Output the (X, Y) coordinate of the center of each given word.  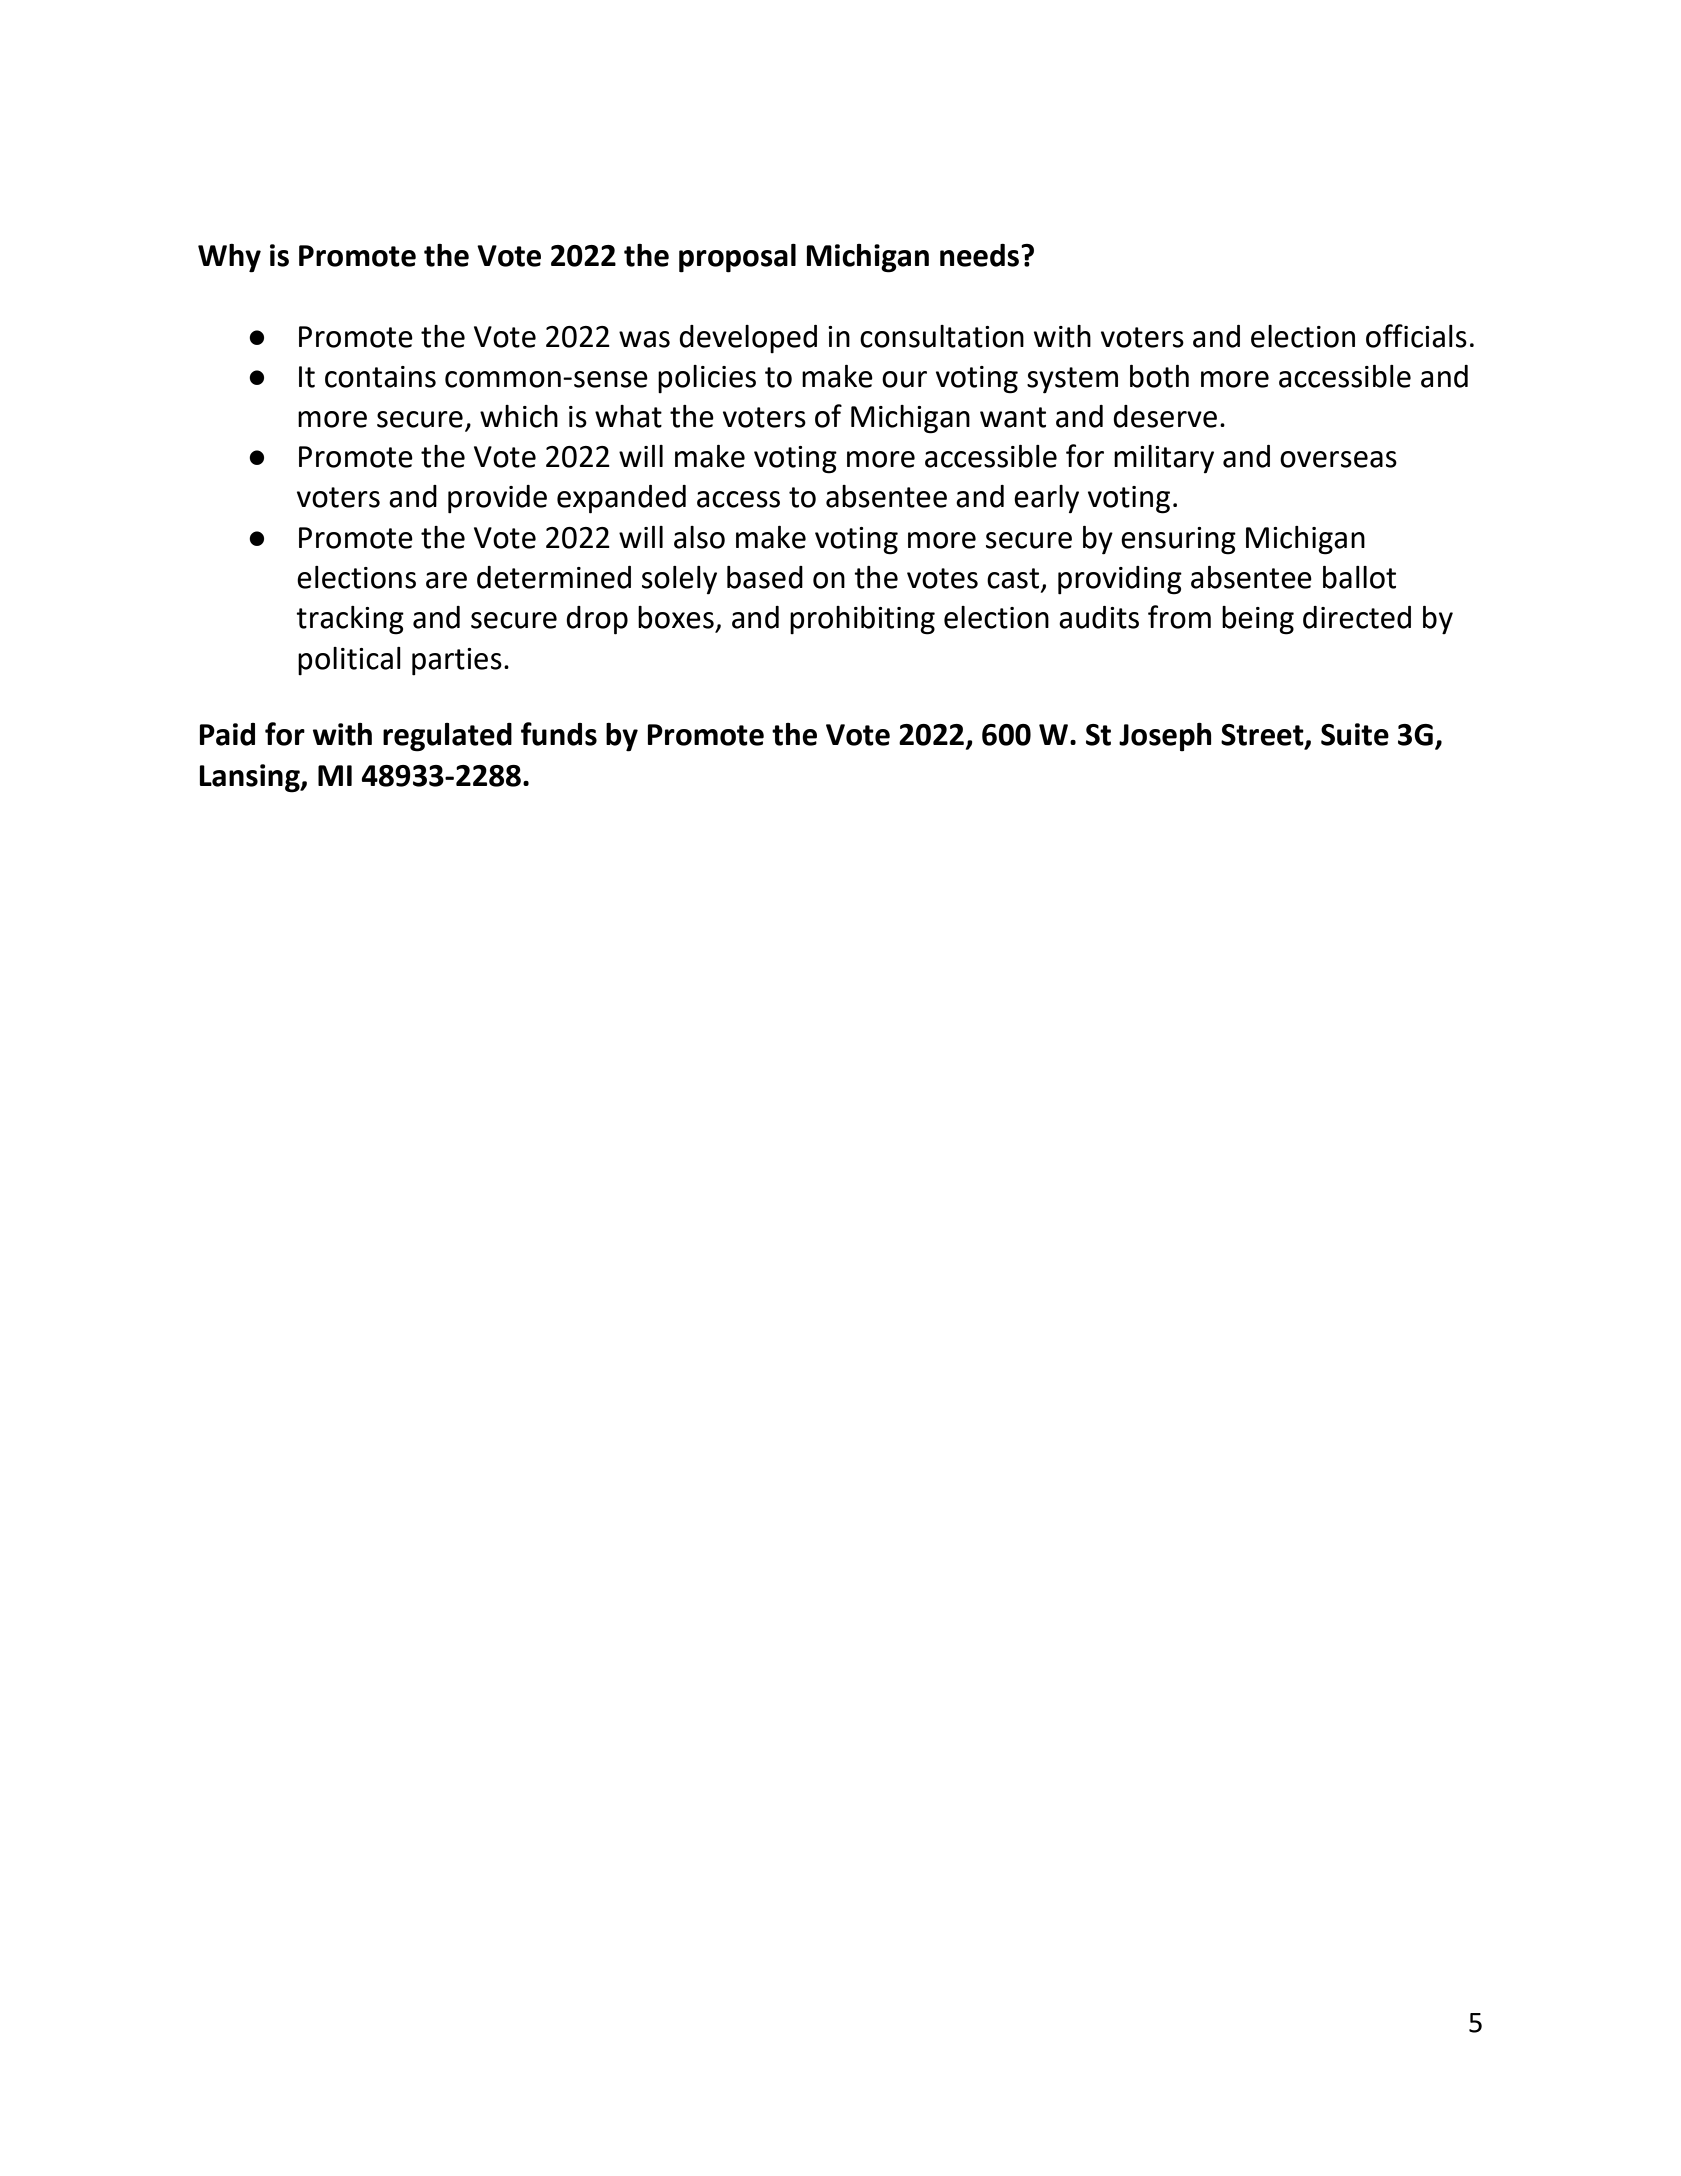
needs (981, 255)
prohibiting (862, 620)
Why (229, 258)
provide (497, 499)
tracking (350, 620)
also (699, 537)
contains (380, 377)
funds (559, 734)
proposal (737, 258)
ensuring (1178, 541)
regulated (447, 737)
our (904, 379)
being (1258, 620)
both (1159, 376)
